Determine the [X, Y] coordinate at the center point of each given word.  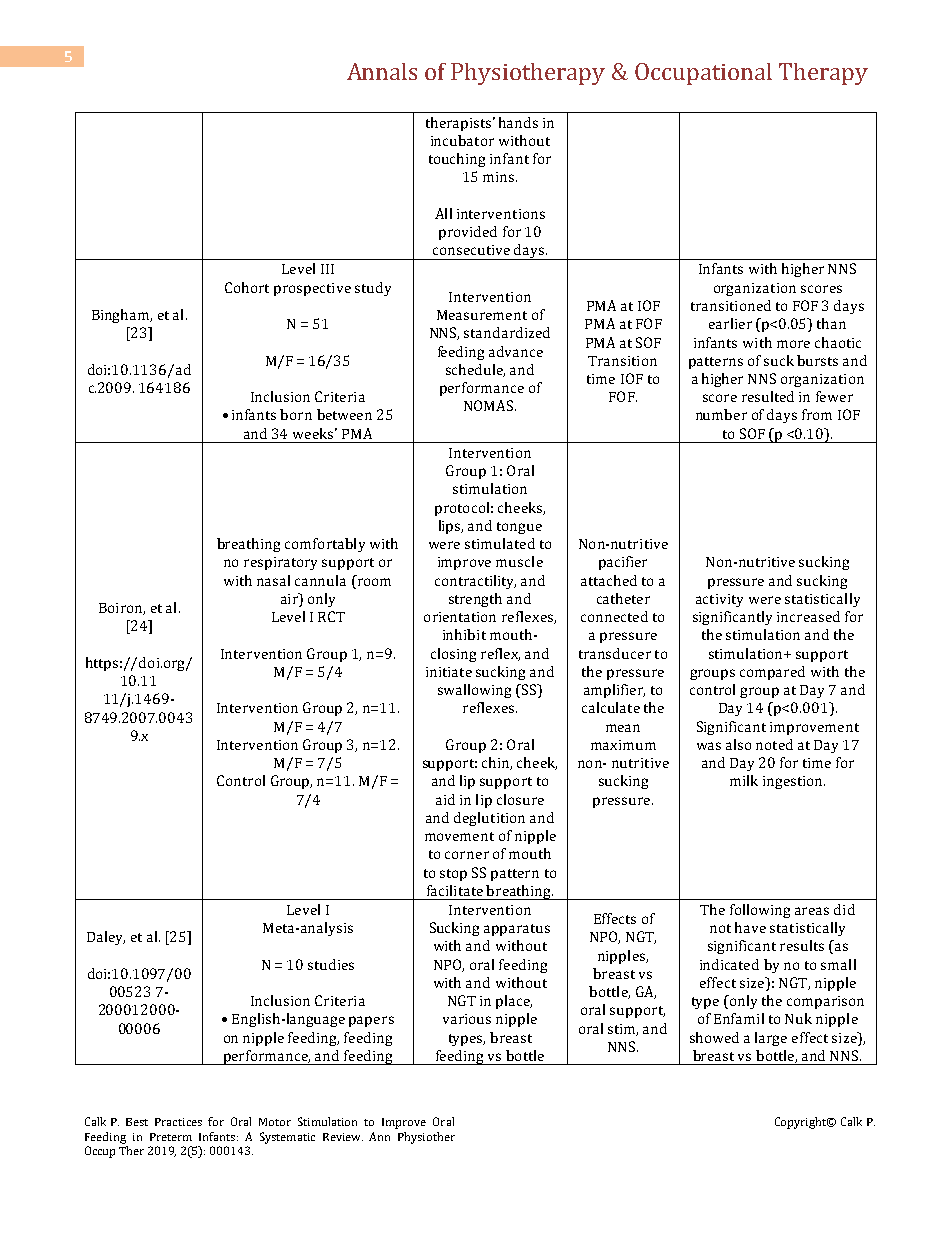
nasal [273, 580]
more [793, 344]
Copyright [802, 1123]
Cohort [247, 287]
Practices [178, 1122]
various [467, 1019]
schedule [475, 370]
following [760, 911]
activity [719, 600]
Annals [382, 71]
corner [467, 855]
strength [475, 600]
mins [500, 177]
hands [518, 122]
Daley [106, 938]
